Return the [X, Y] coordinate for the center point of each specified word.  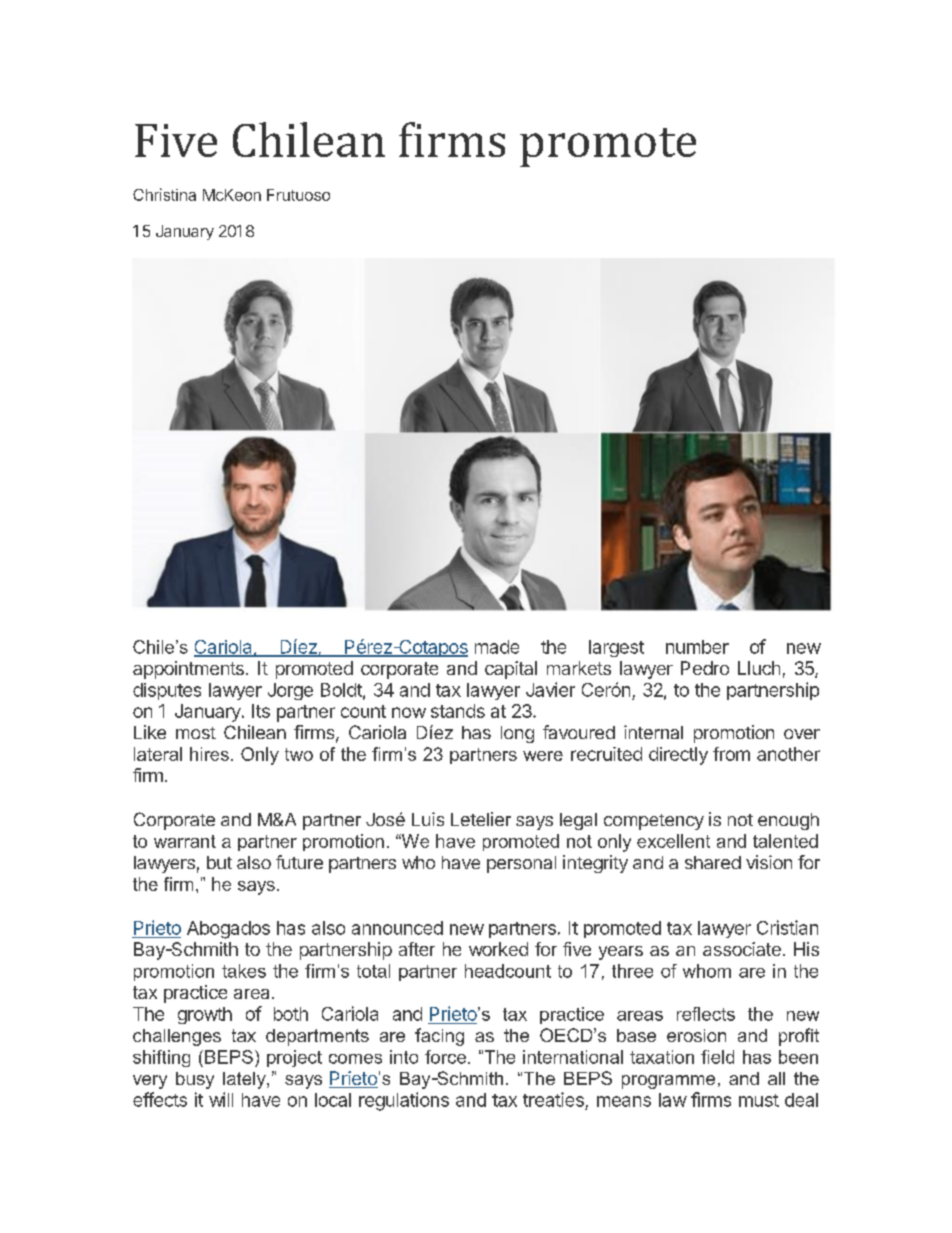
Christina [164, 194]
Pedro [705, 668]
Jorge [290, 691]
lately [245, 1080]
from [731, 754]
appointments [188, 670]
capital [511, 670]
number [697, 647]
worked [498, 949]
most [196, 733]
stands [458, 711]
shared [713, 862]
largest [616, 648]
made [497, 647]
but [219, 862]
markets [579, 668]
